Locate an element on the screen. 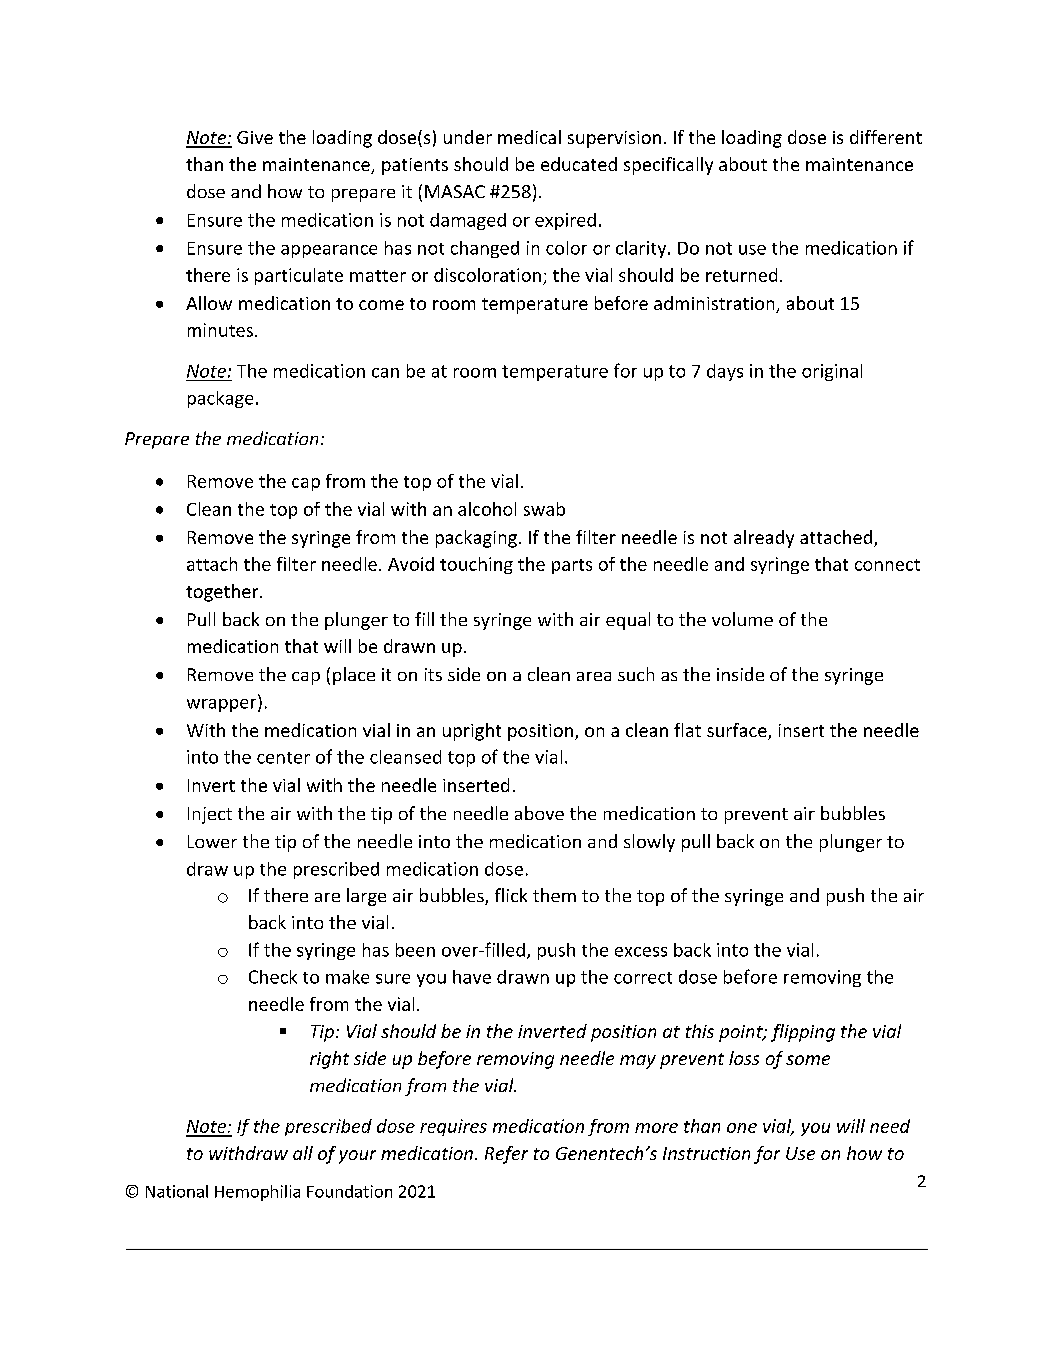 This screenshot has height=1357, width=1049. Hemophilia is located at coordinates (257, 1193).
